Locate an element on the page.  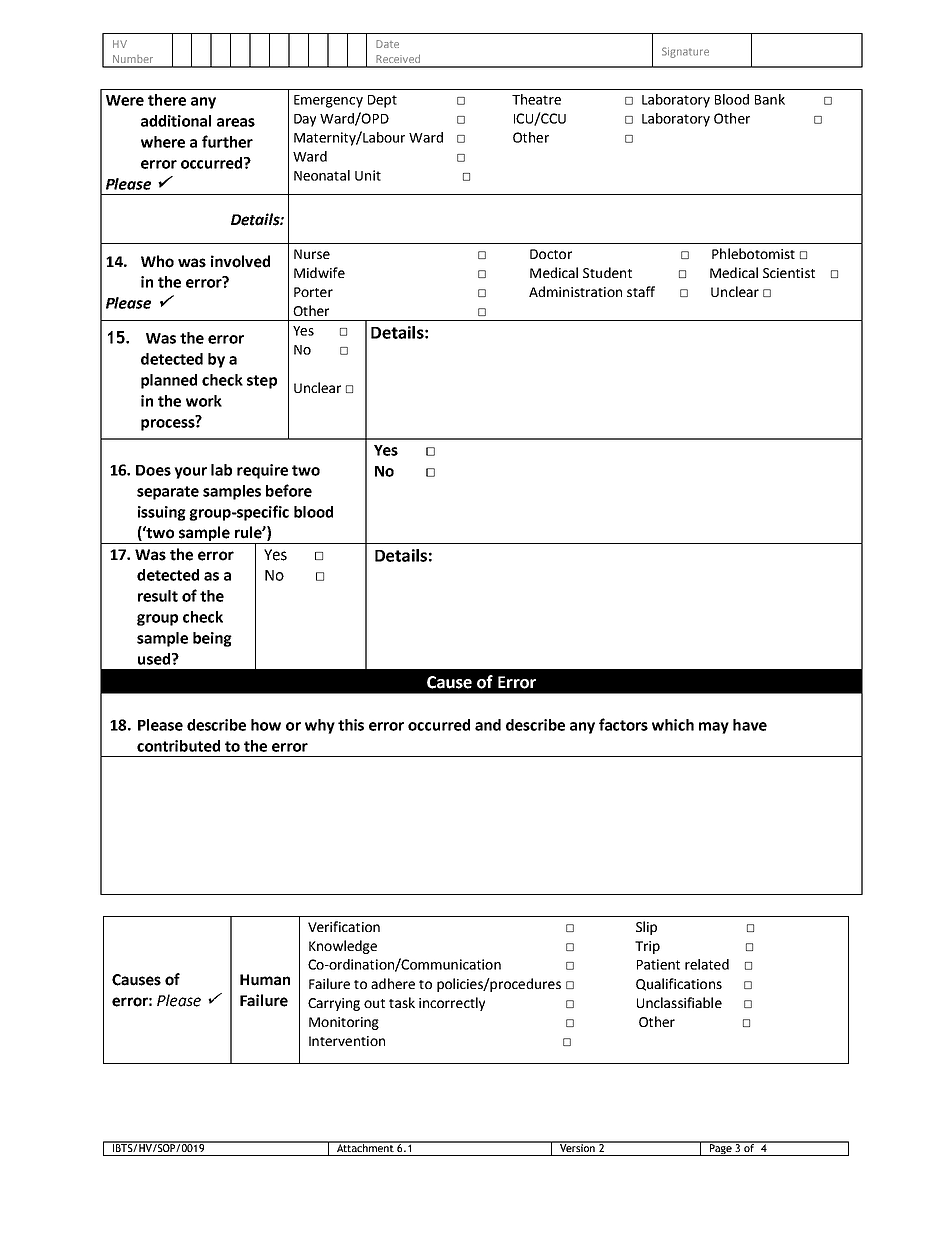
Intervention is located at coordinates (347, 1041).
